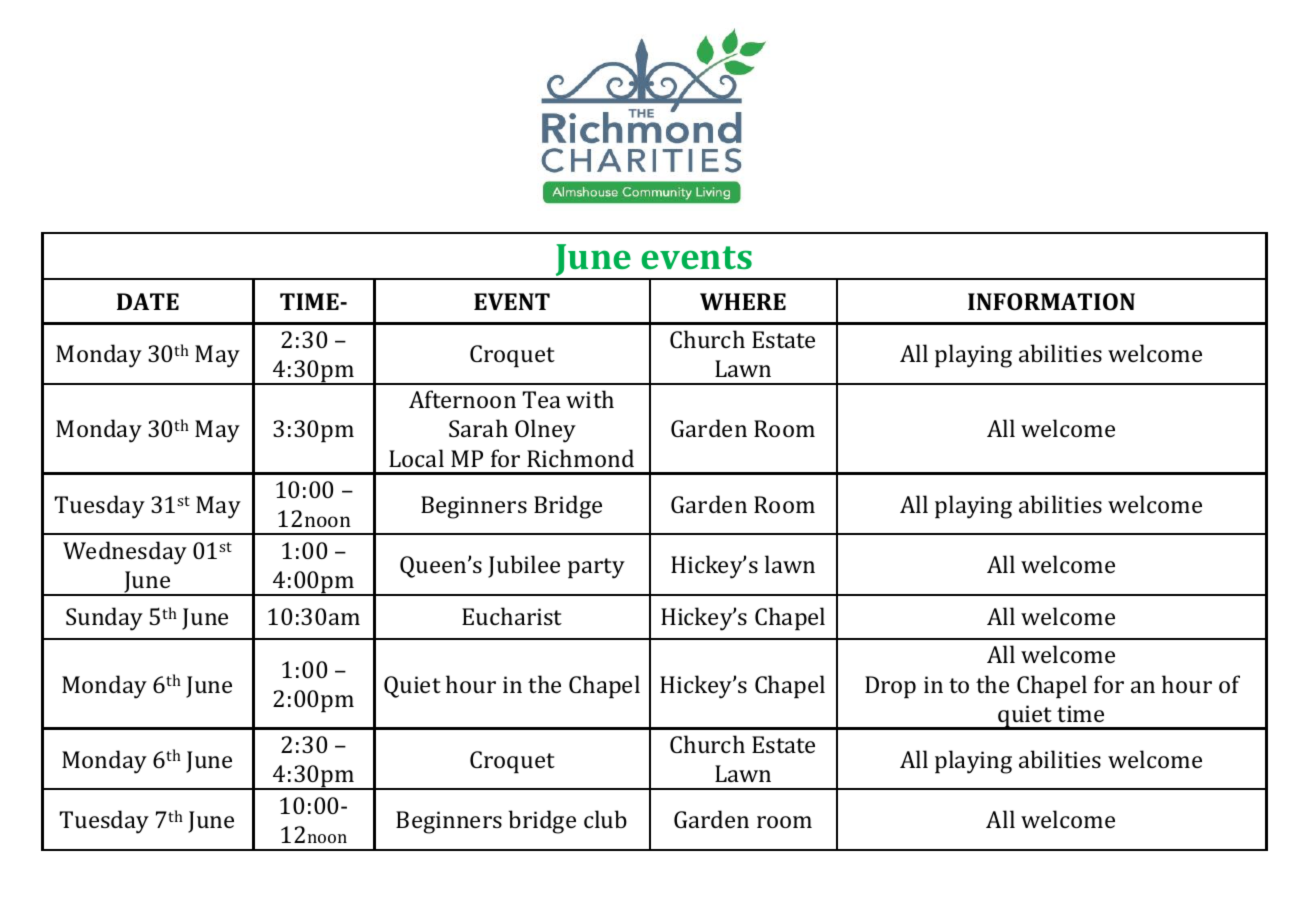  I want to click on WHERE, so click(743, 301).
